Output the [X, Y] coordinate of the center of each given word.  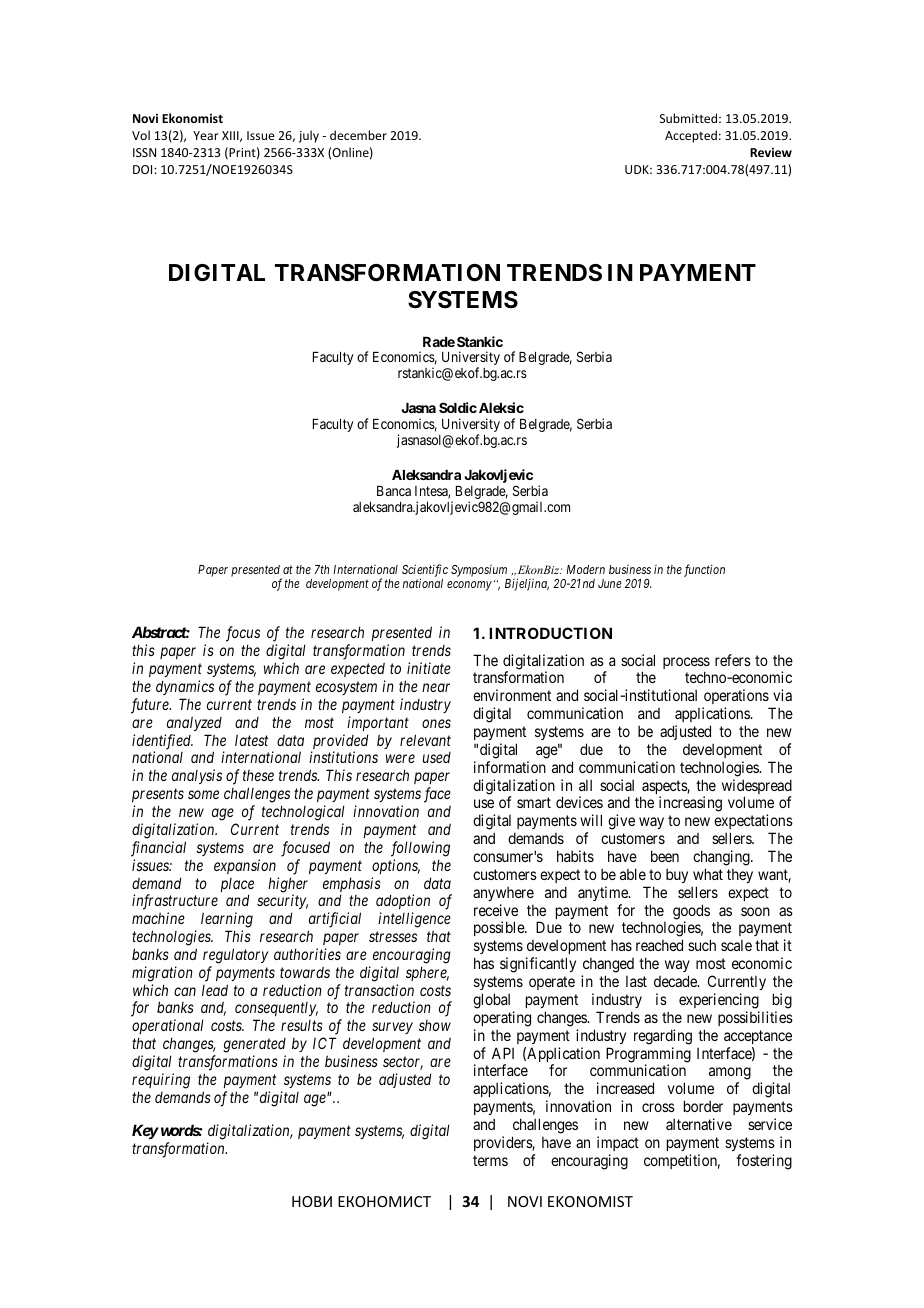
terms [490, 1160]
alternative [699, 1124]
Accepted [691, 136]
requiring [161, 1081]
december [358, 135]
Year [206, 135]
